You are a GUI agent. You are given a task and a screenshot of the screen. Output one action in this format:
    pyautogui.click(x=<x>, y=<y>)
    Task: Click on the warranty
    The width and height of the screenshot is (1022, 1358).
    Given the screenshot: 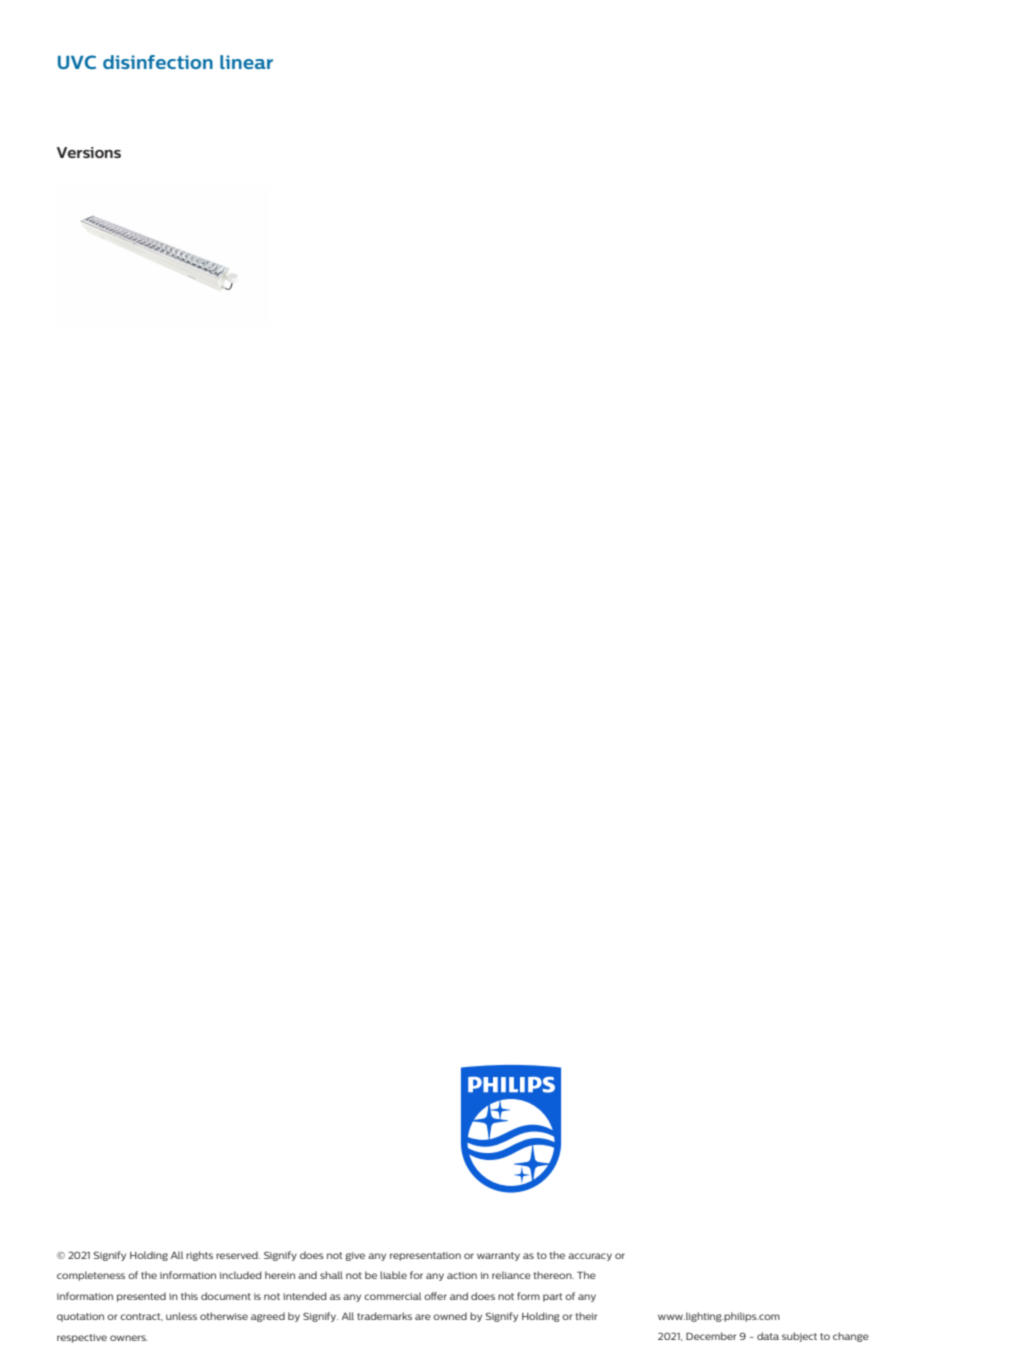 What is the action you would take?
    pyautogui.click(x=498, y=1256)
